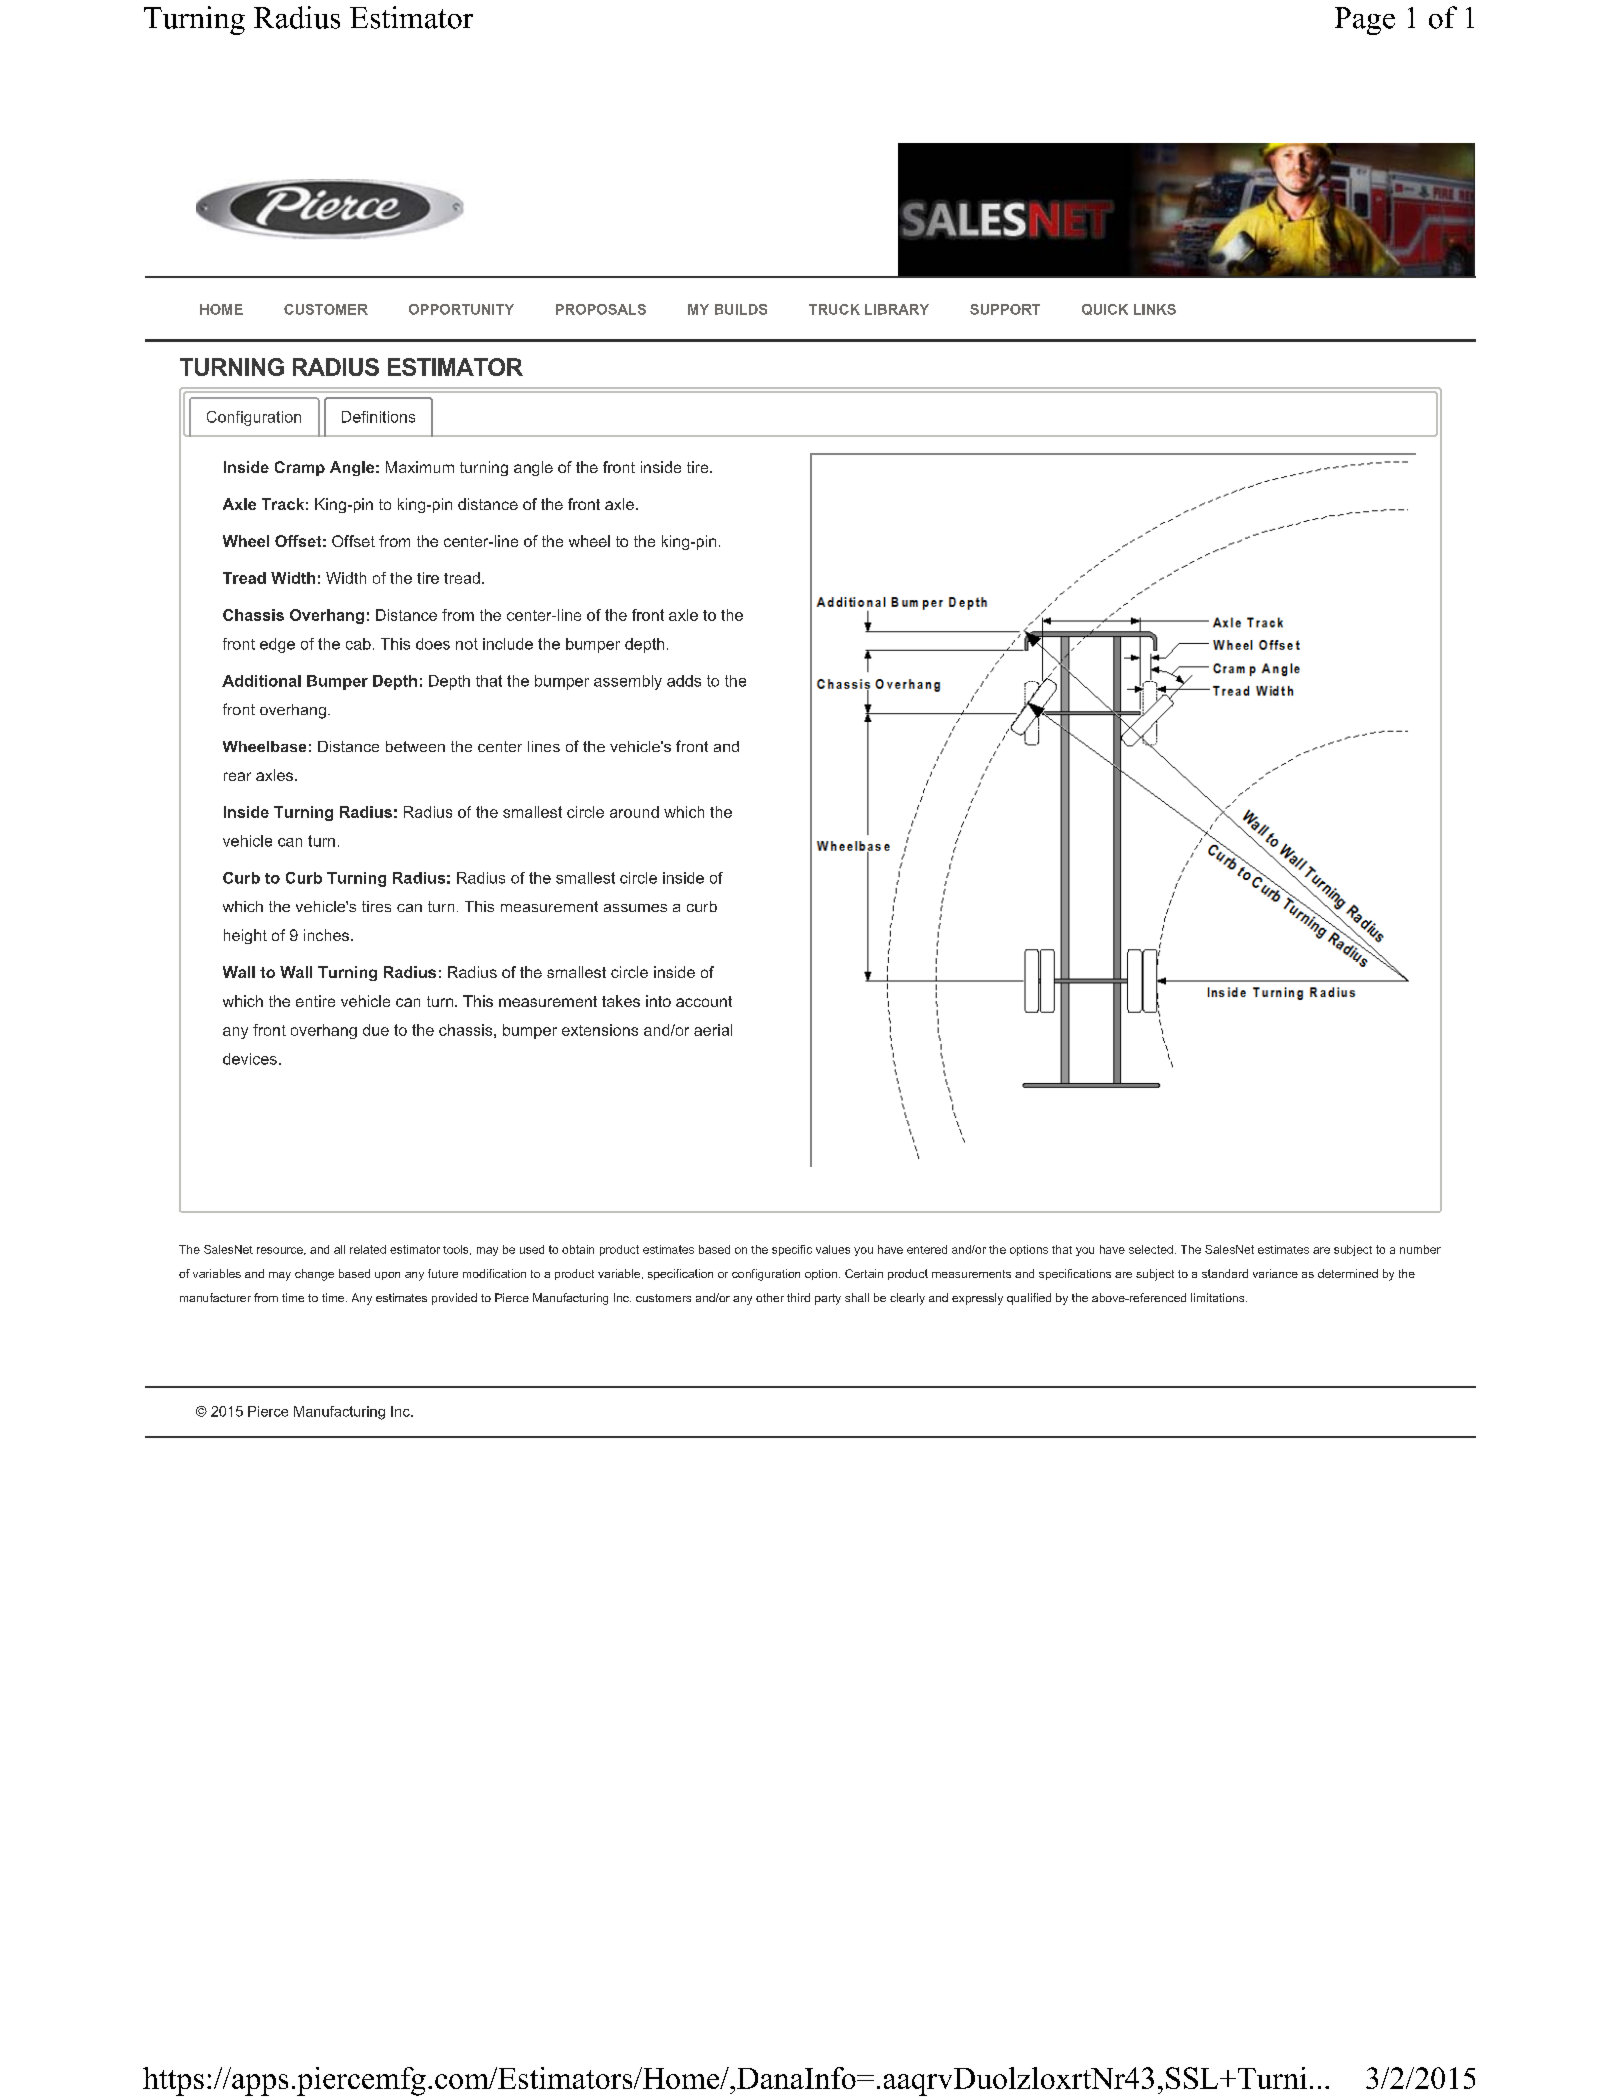 The width and height of the screenshot is (1621, 2097). I want to click on Page, so click(1365, 21).
